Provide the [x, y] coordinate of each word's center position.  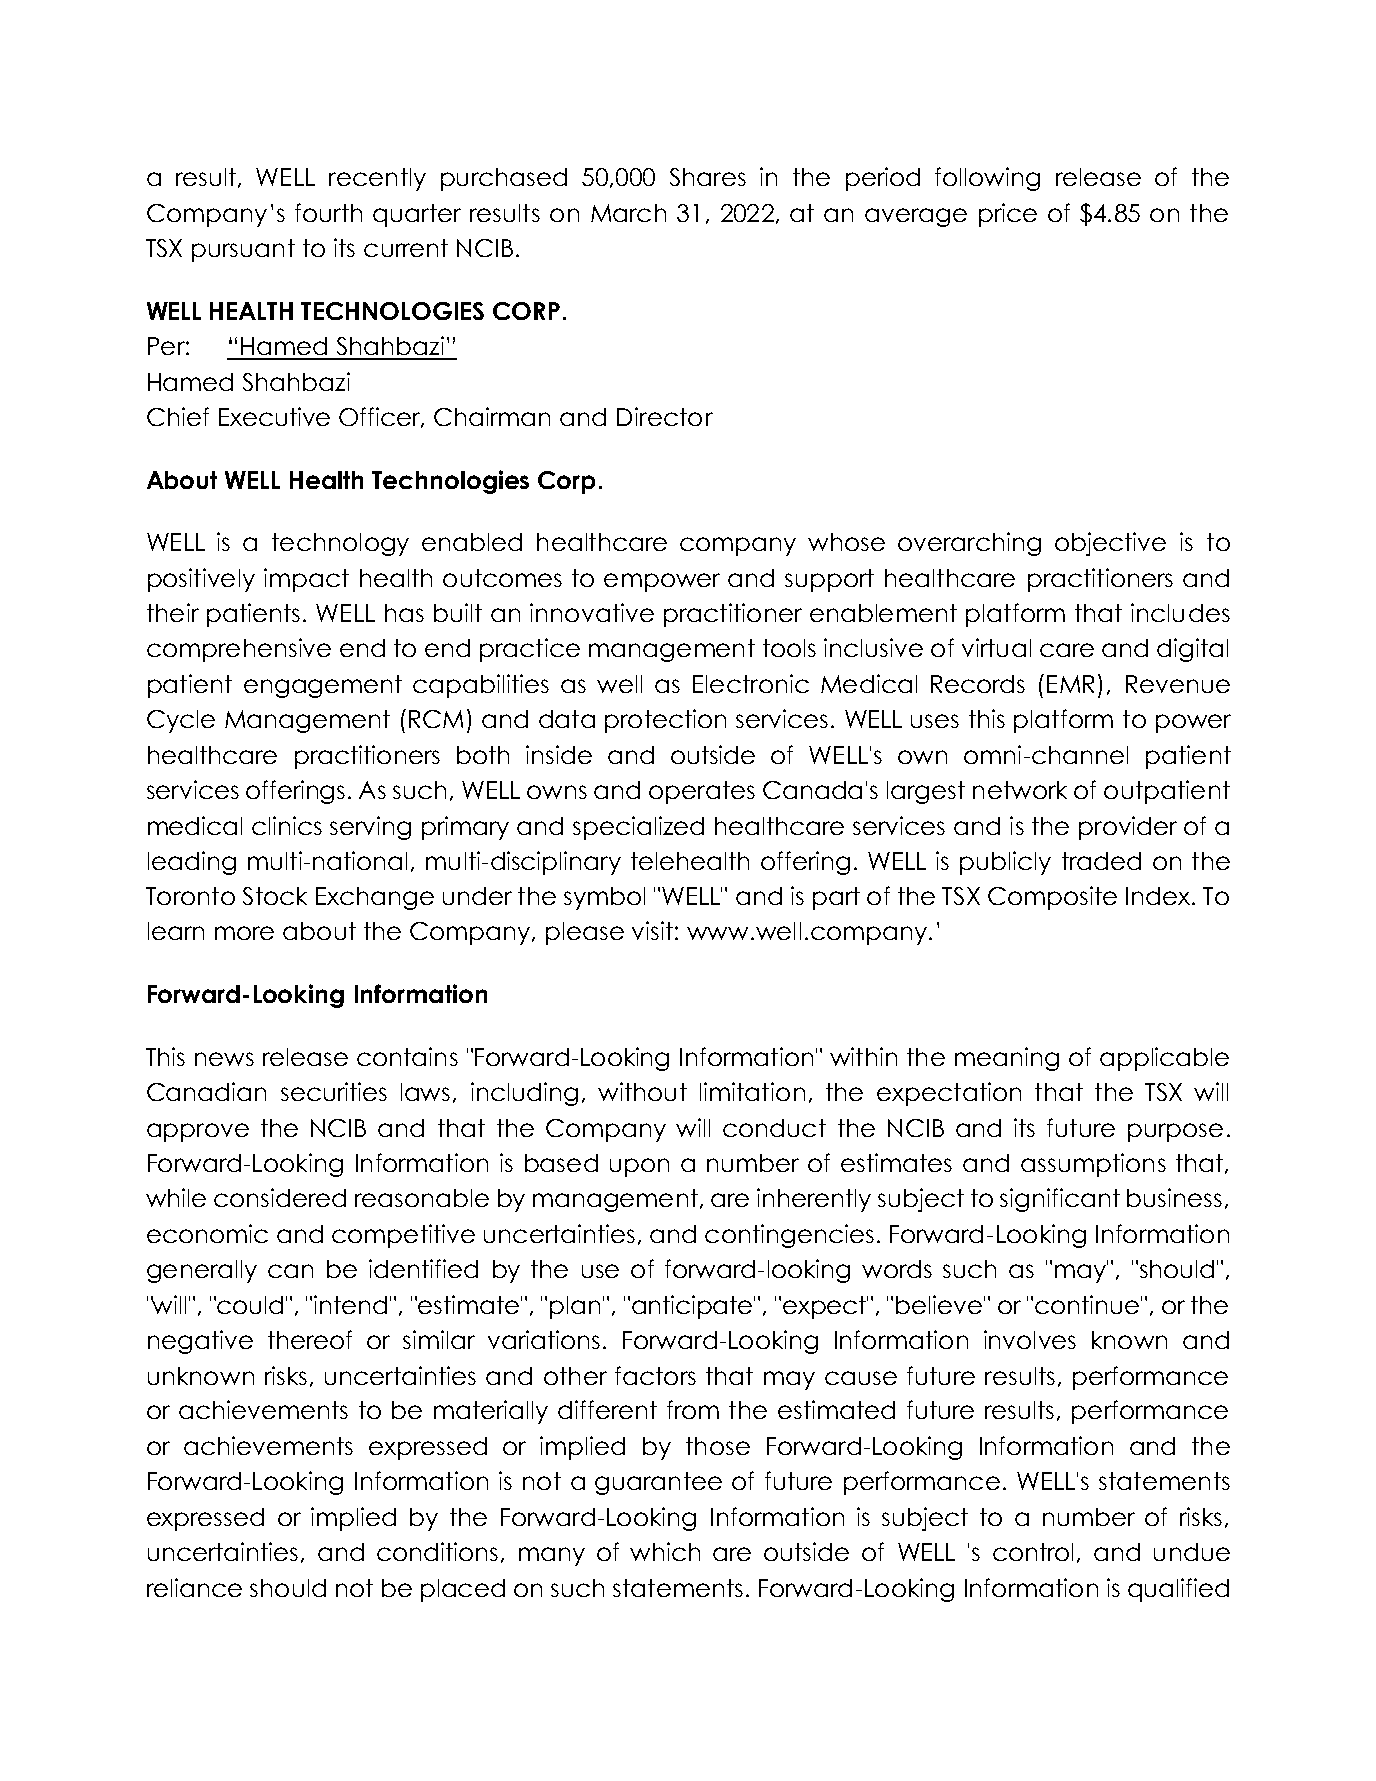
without [642, 1091]
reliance [194, 1587]
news [224, 1059]
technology [340, 544]
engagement [323, 686]
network [1020, 790]
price [1008, 215]
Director [665, 416]
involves [1030, 1339]
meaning [1007, 1059]
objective [1110, 544]
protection [665, 721]
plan [575, 1307]
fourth [328, 212]
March [628, 213]
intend [350, 1304]
